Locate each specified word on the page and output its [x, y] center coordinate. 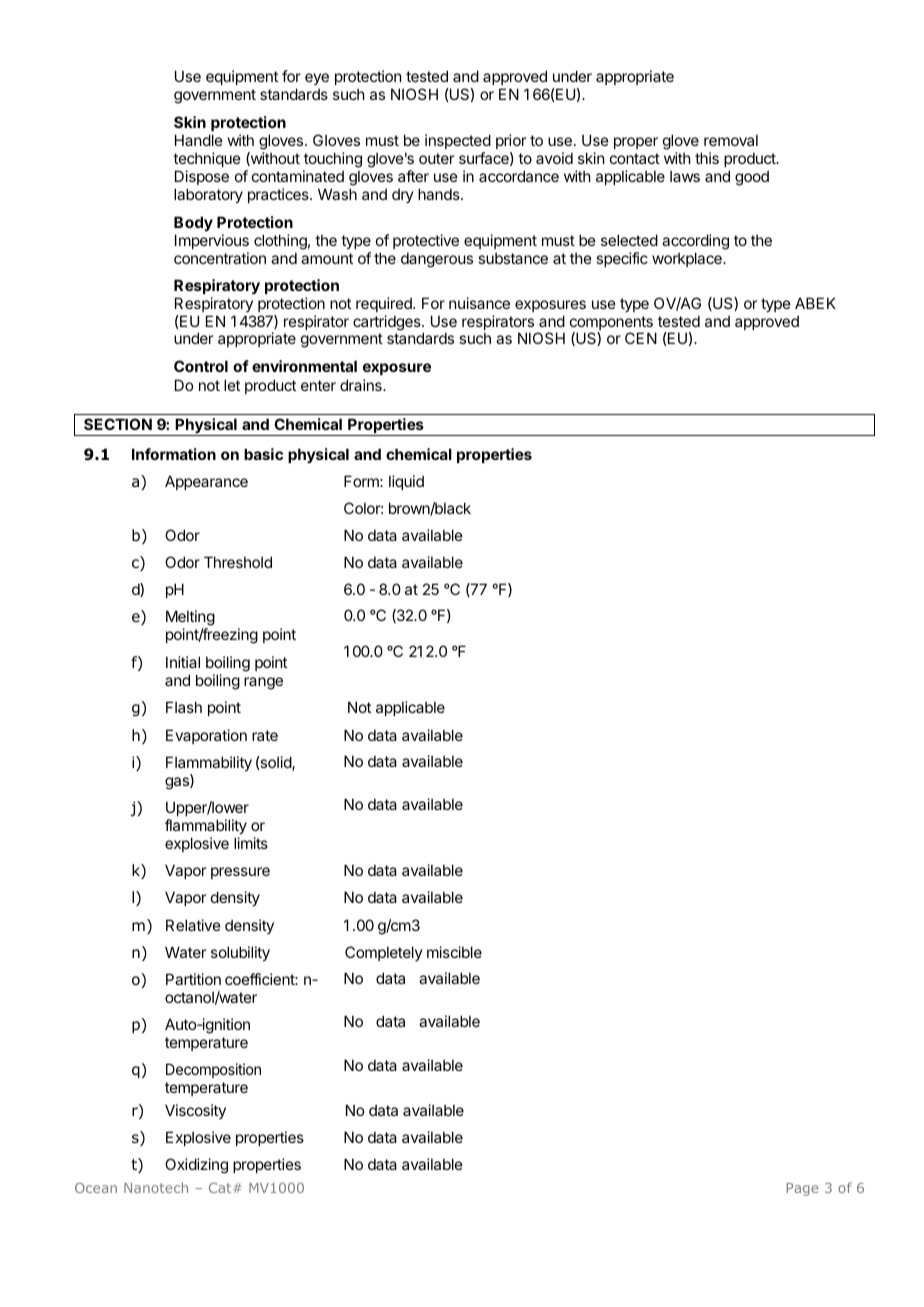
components [611, 324]
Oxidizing [196, 1166]
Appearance [206, 482]
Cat [221, 1188]
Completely [384, 953]
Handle [199, 140]
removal [731, 140]
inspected [458, 141]
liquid [406, 482]
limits [251, 843]
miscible [454, 952]
